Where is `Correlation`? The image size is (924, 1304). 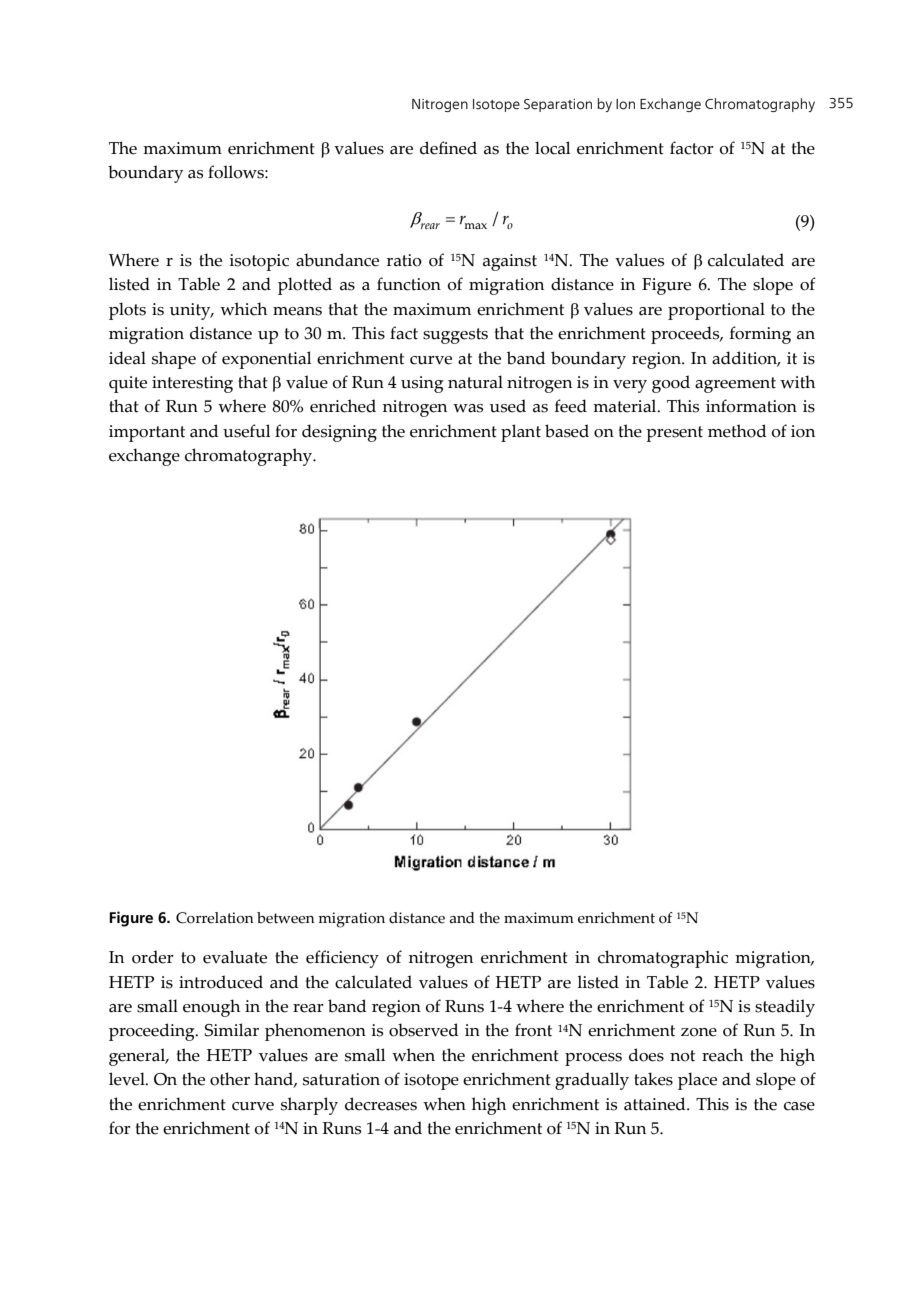
Correlation is located at coordinates (215, 918).
